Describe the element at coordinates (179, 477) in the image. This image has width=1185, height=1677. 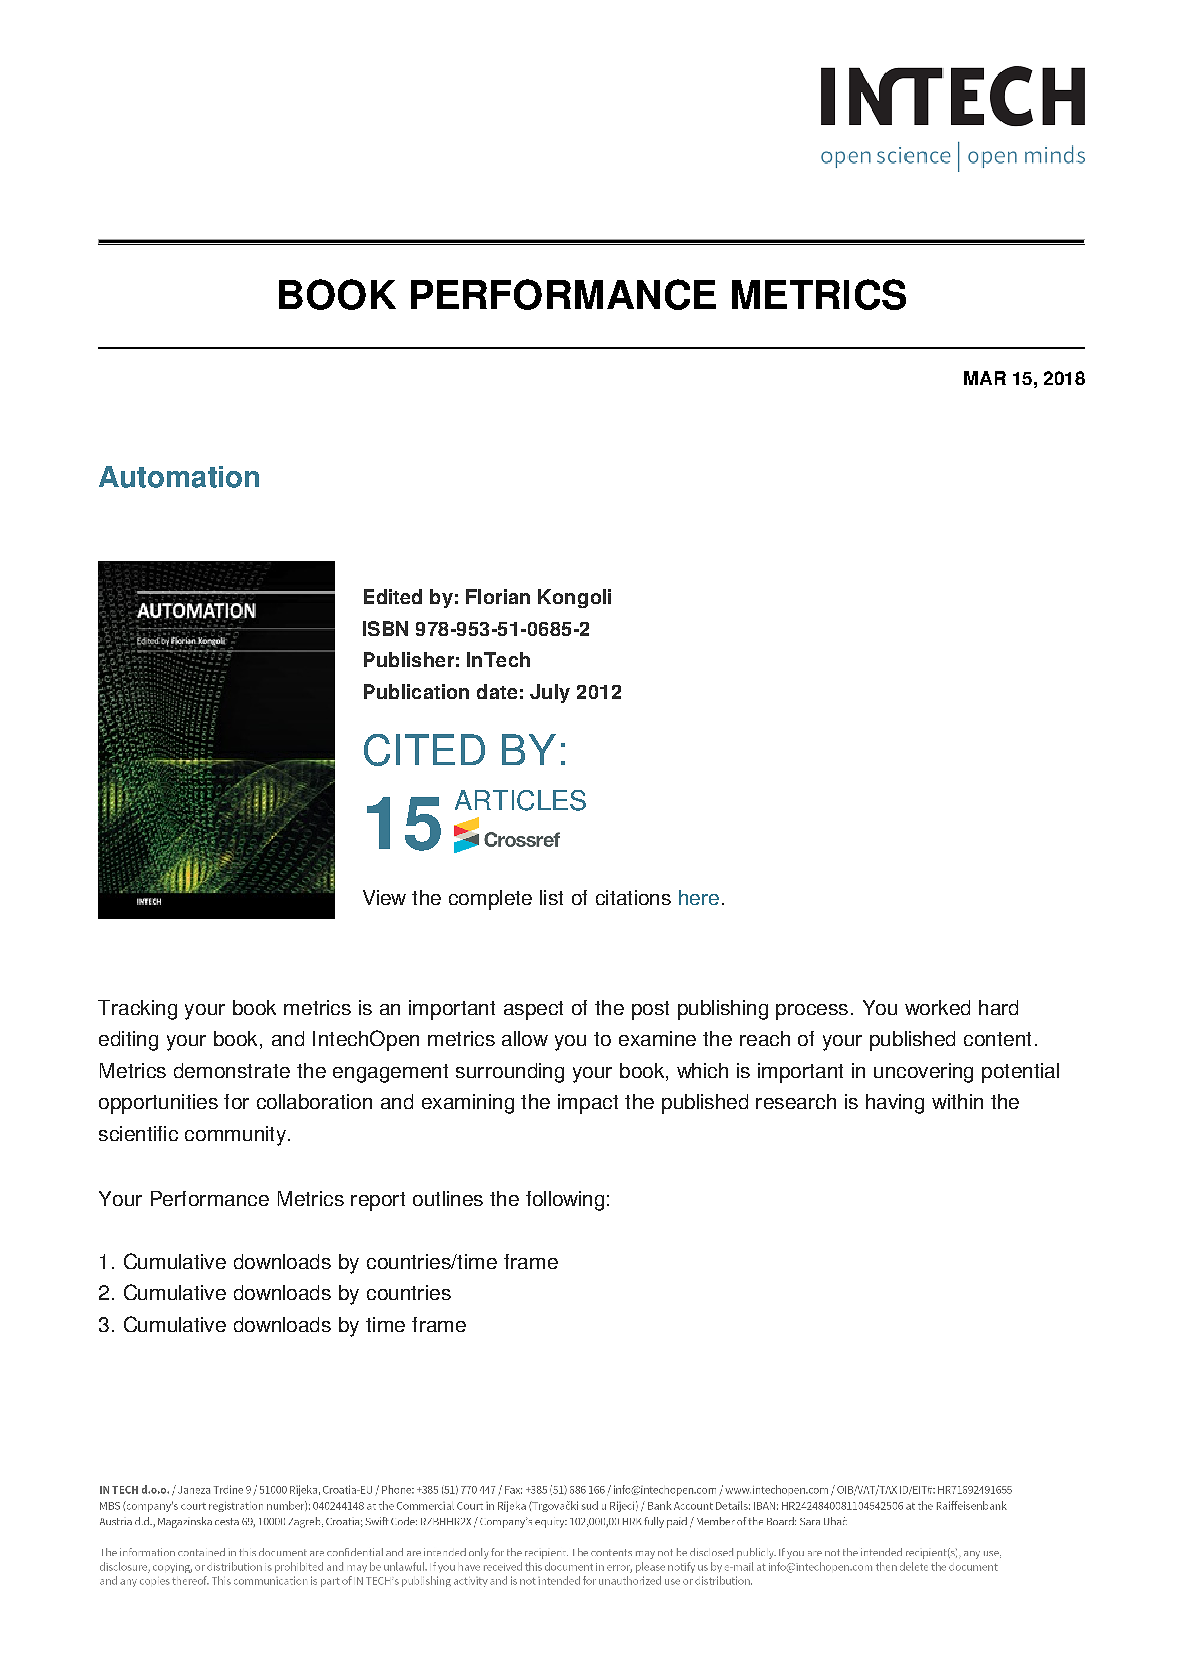
I see `Automation` at that location.
